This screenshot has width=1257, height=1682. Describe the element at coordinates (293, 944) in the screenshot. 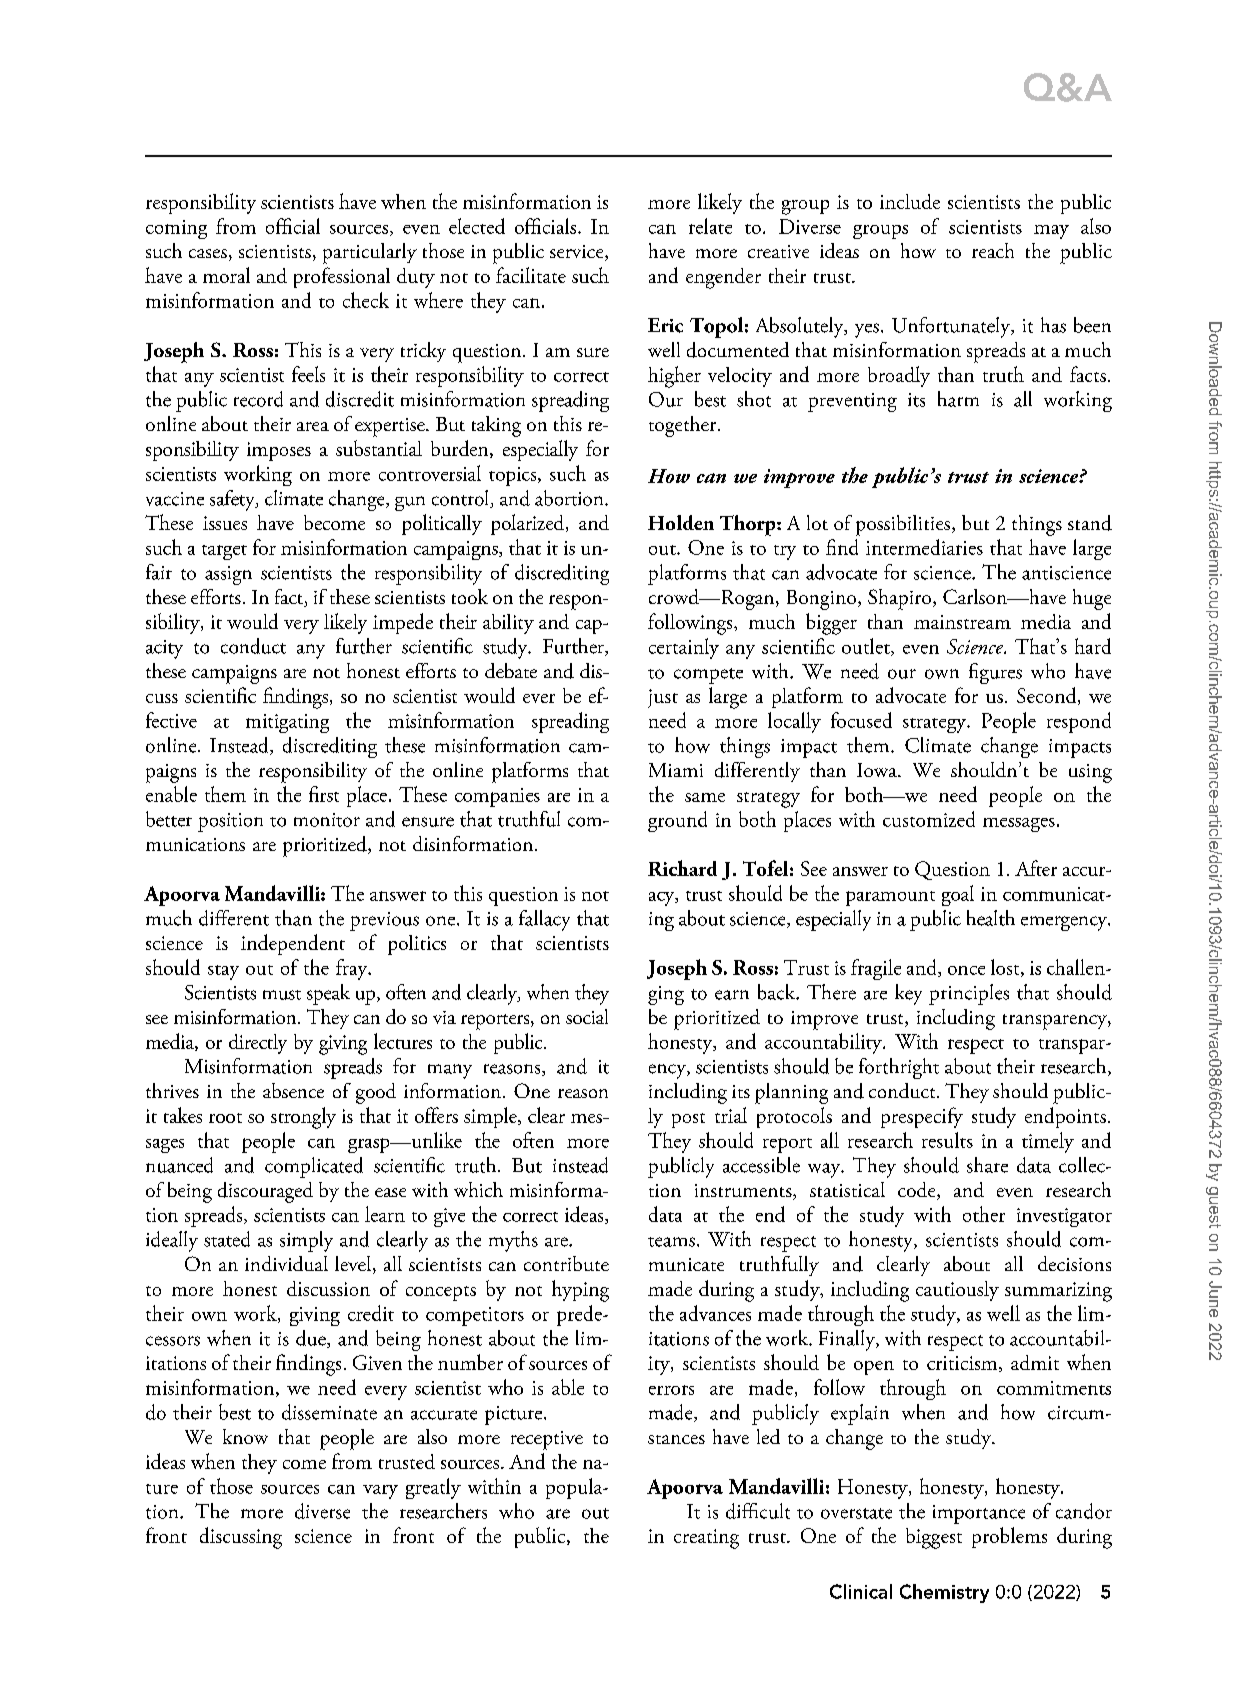

I see `independent` at that location.
